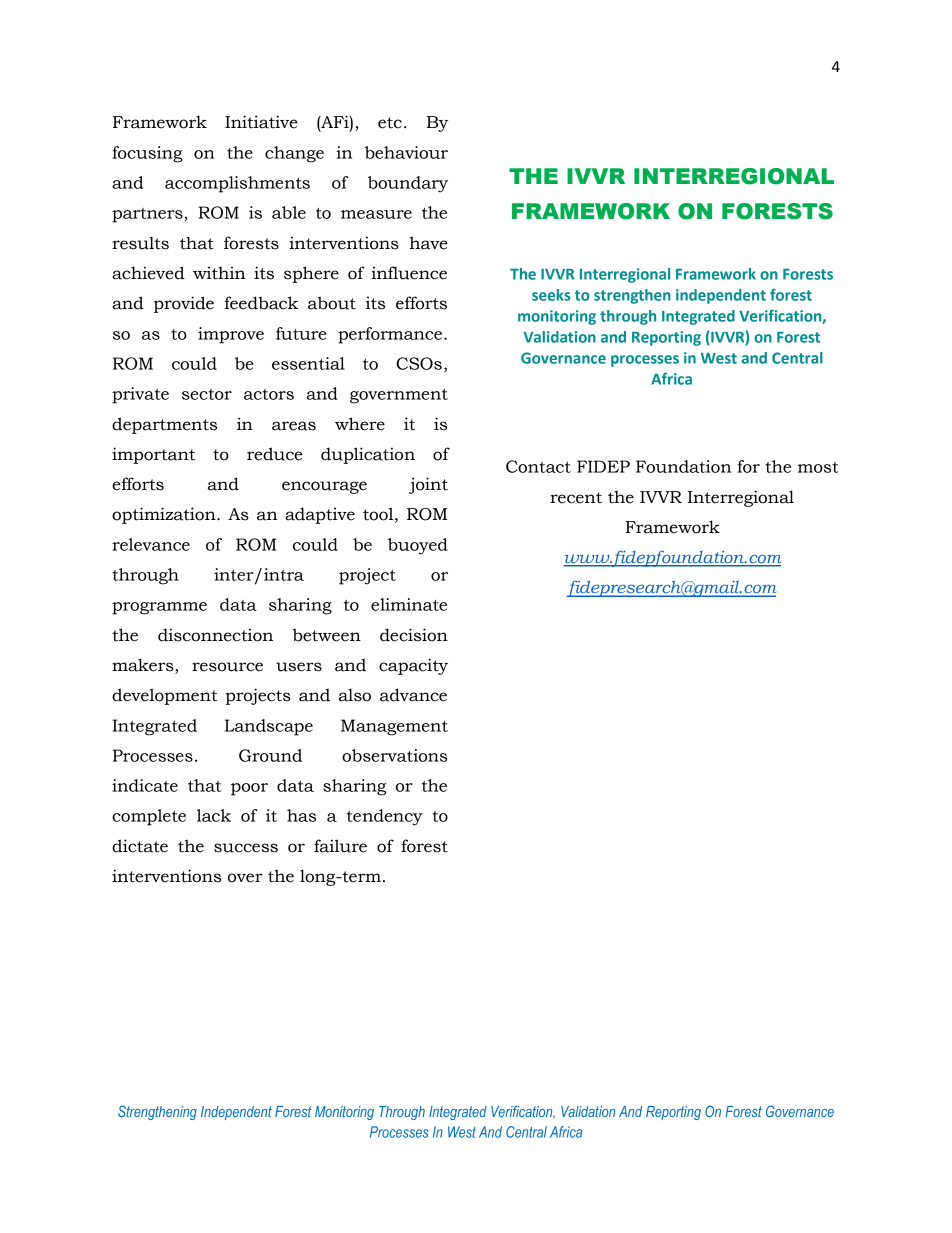 The width and height of the document is (952, 1233). Describe the element at coordinates (406, 152) in the document. I see `behaviour` at that location.
